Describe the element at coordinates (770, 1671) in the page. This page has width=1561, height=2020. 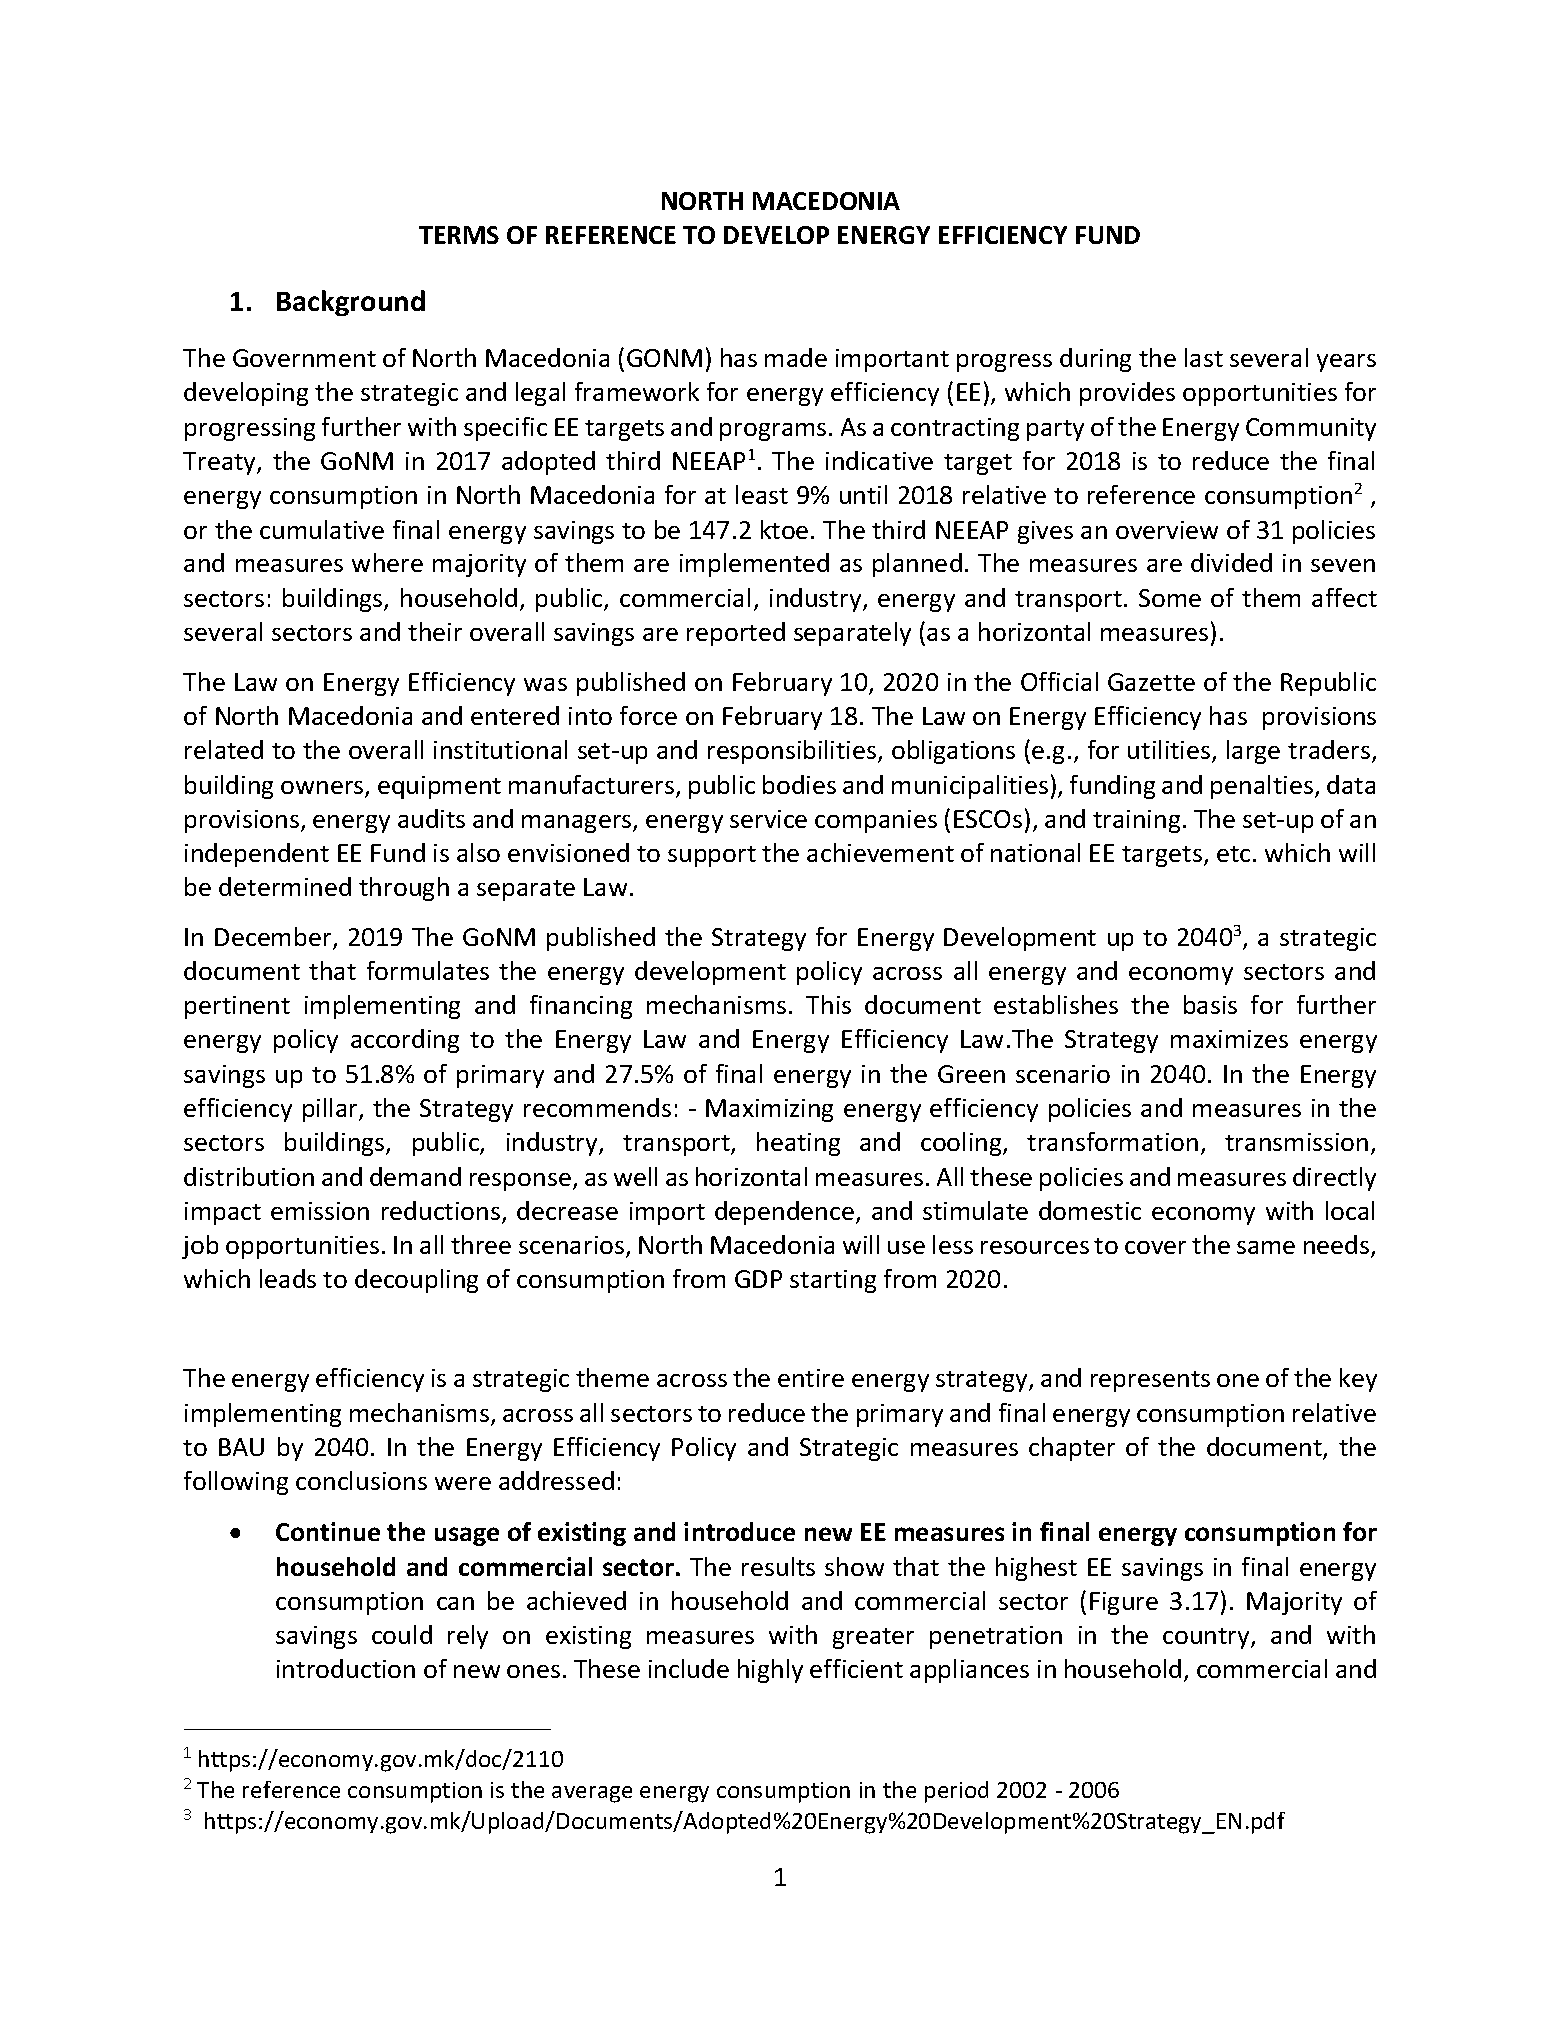
I see `highly` at that location.
